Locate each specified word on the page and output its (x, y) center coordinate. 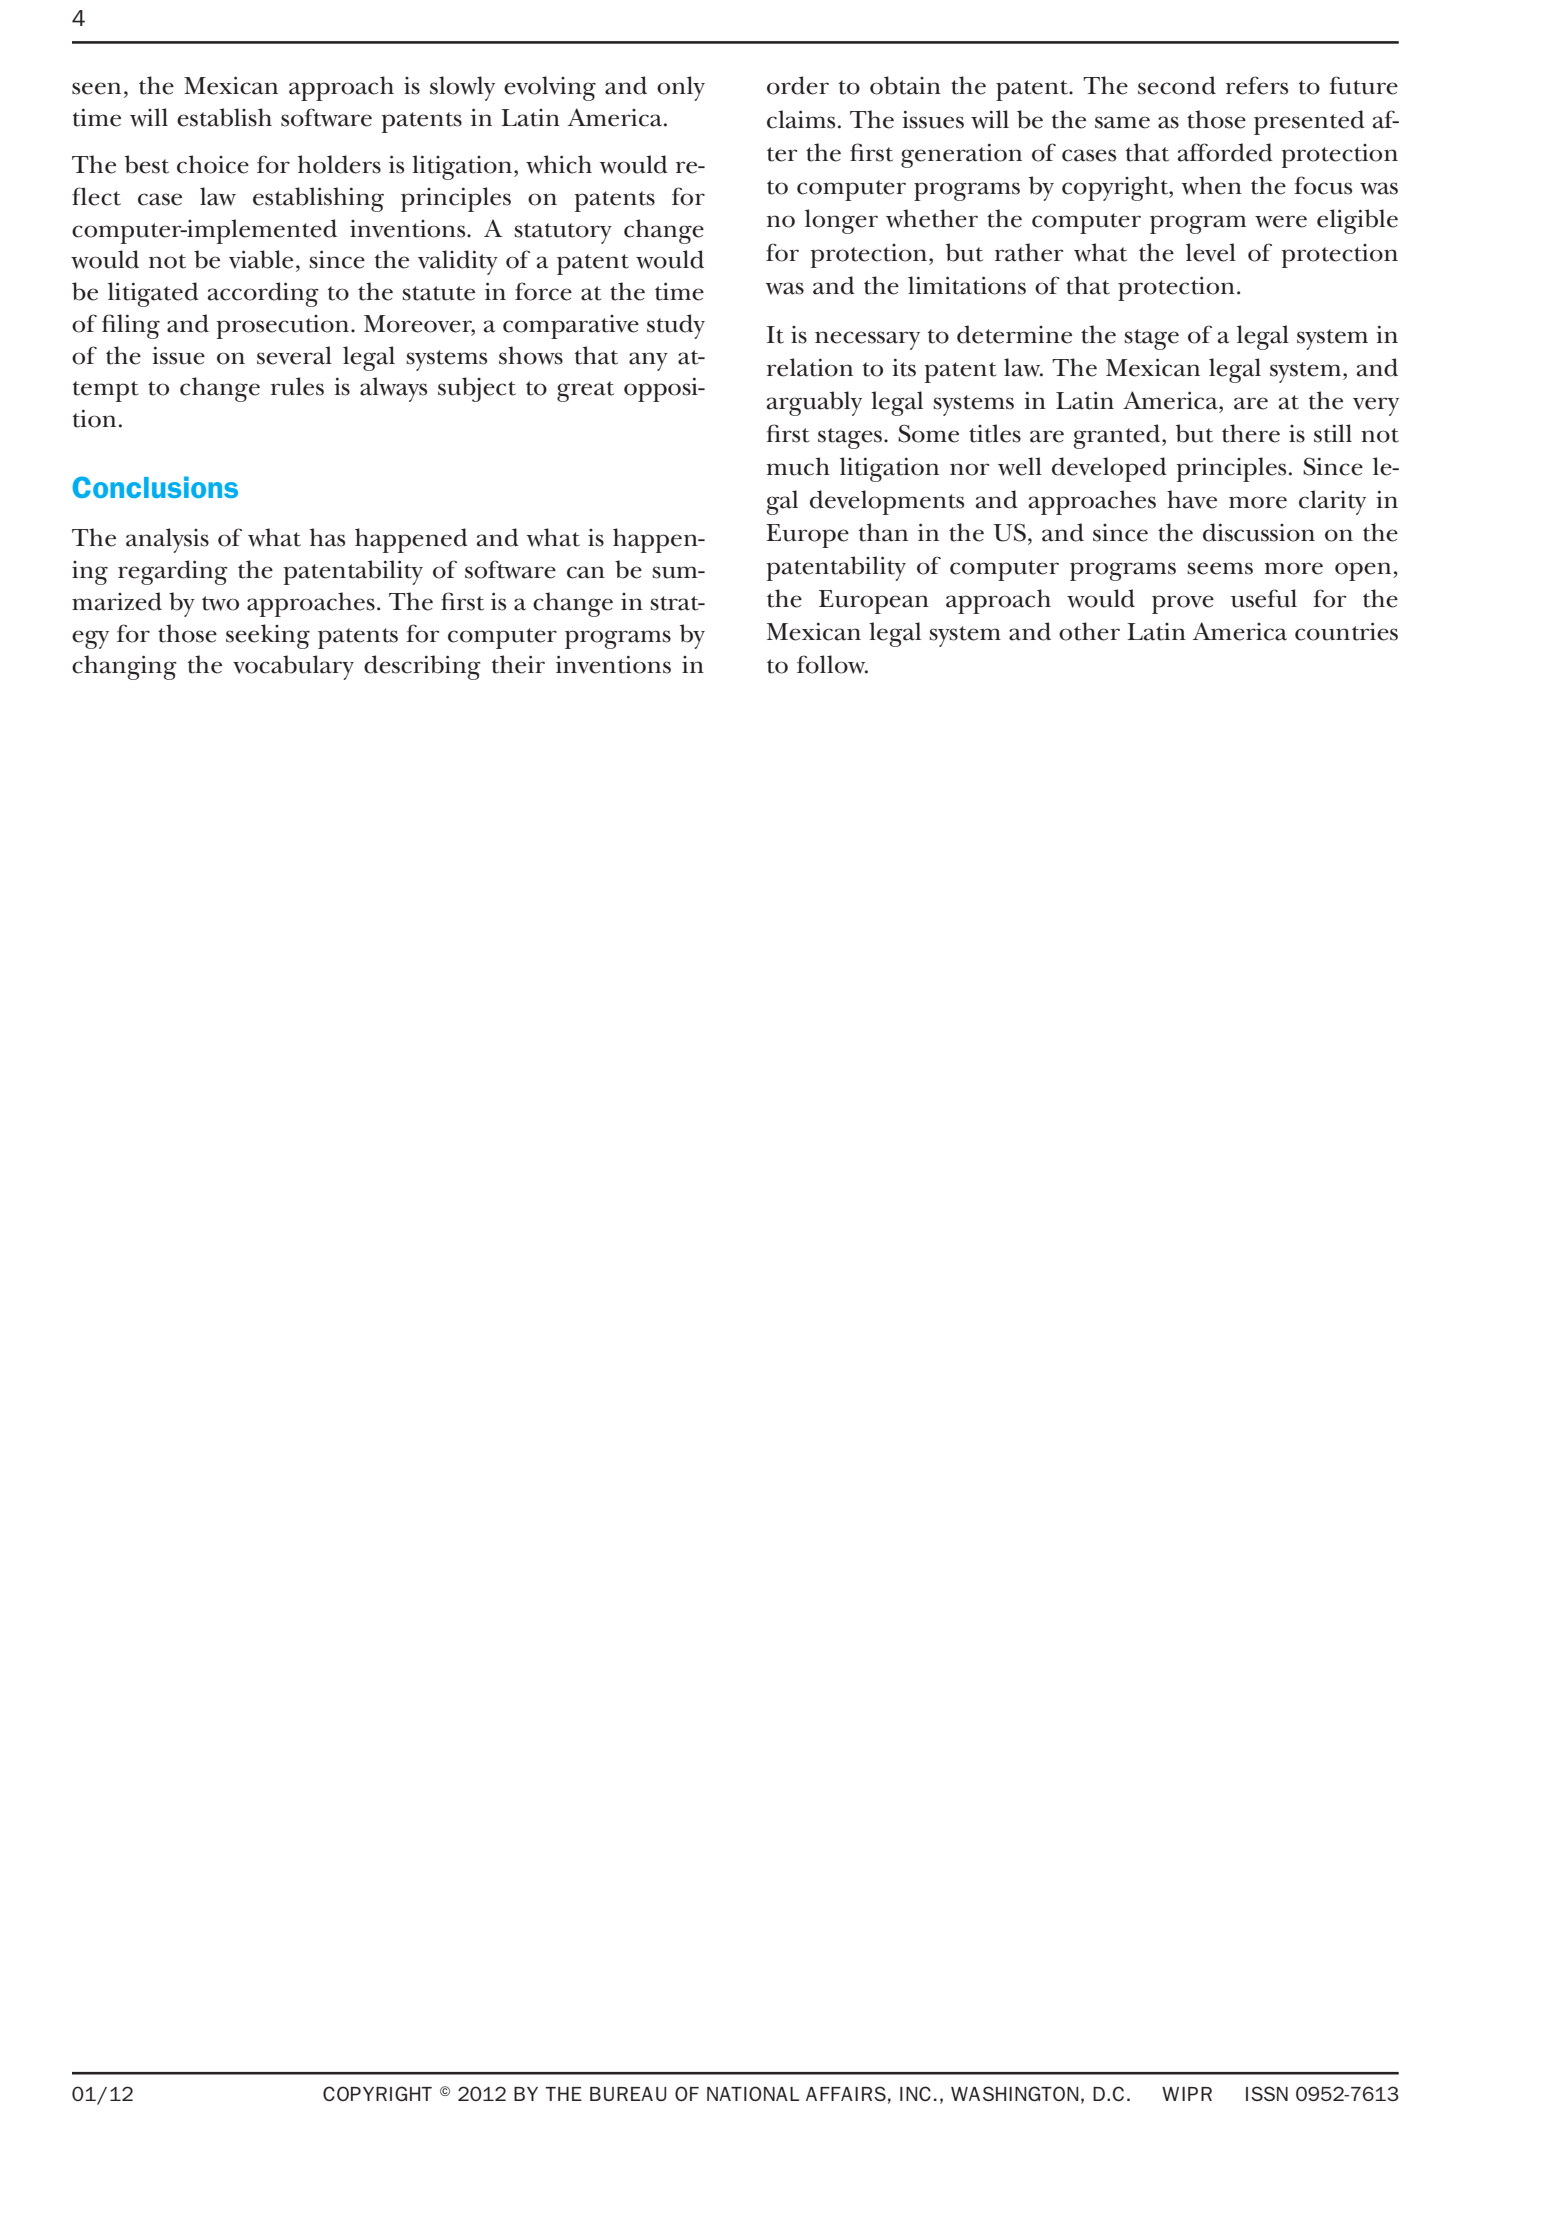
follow (832, 664)
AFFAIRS (846, 2093)
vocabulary (293, 667)
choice (213, 164)
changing (124, 667)
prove (1183, 604)
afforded (1225, 152)
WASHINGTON (1014, 2093)
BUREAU (628, 2094)
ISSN (1267, 2093)
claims (801, 119)
